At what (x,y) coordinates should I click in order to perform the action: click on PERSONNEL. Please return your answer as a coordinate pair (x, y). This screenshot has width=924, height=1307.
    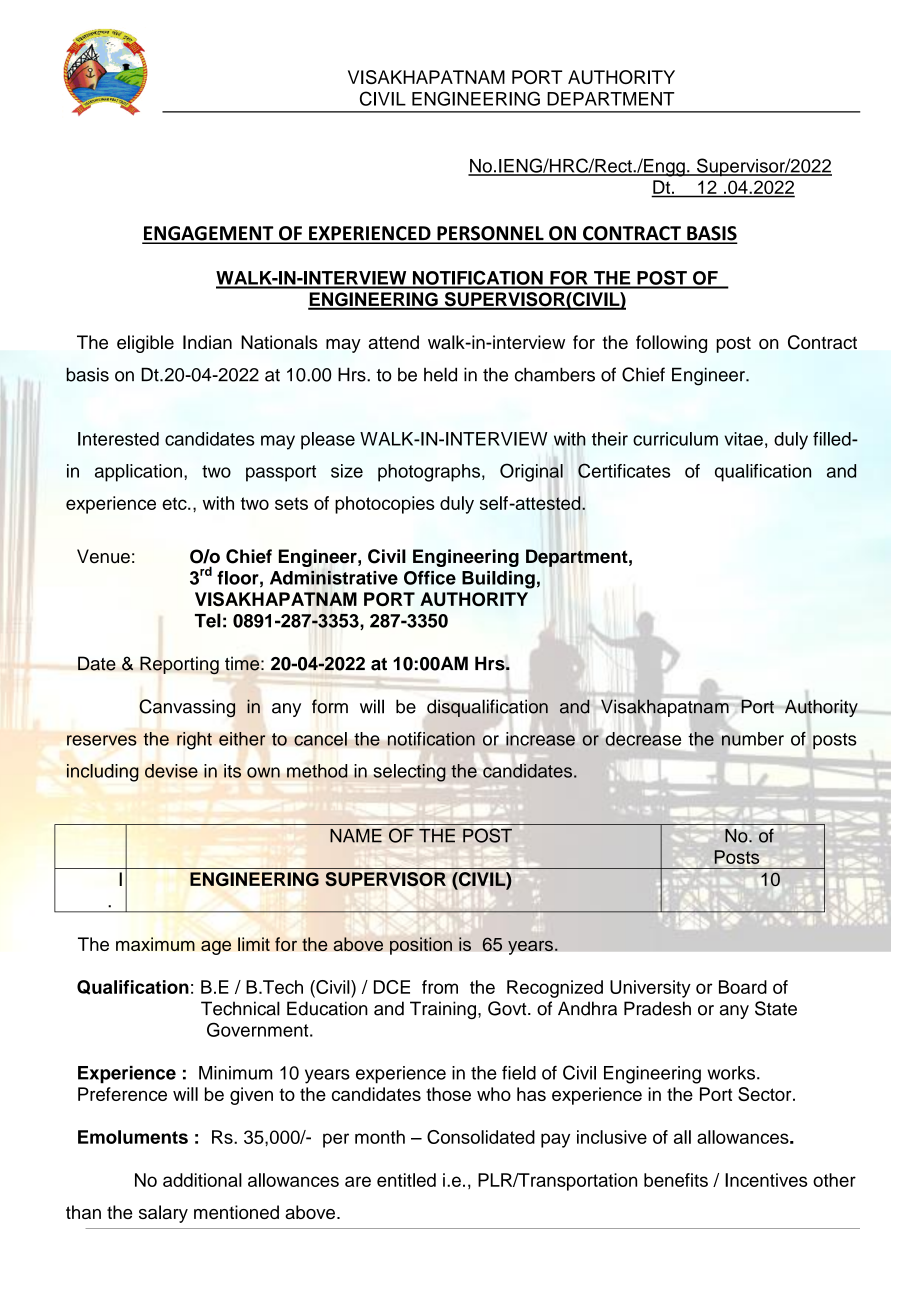
    Looking at the image, I should click on (490, 234).
